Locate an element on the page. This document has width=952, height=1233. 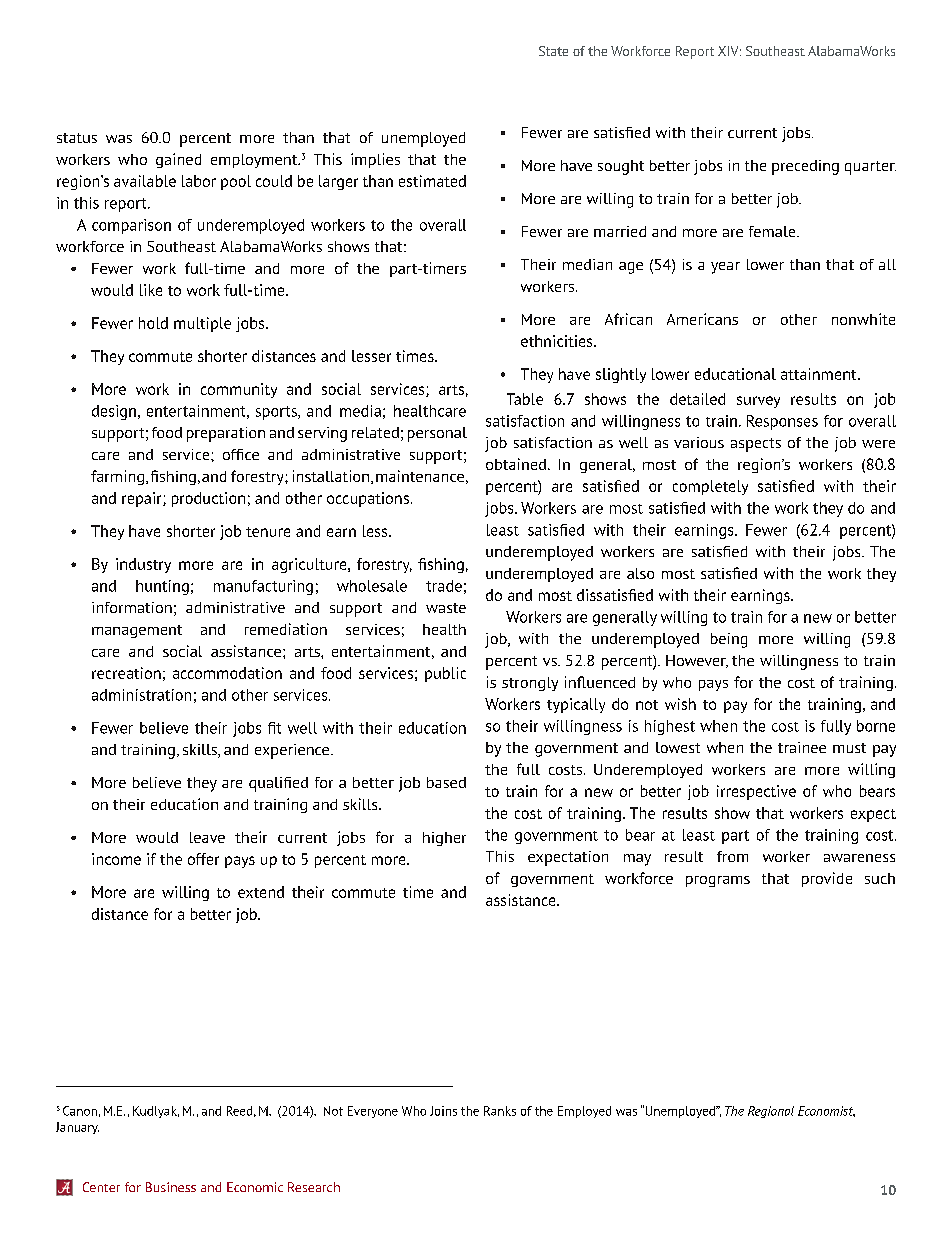
higher is located at coordinates (444, 839).
